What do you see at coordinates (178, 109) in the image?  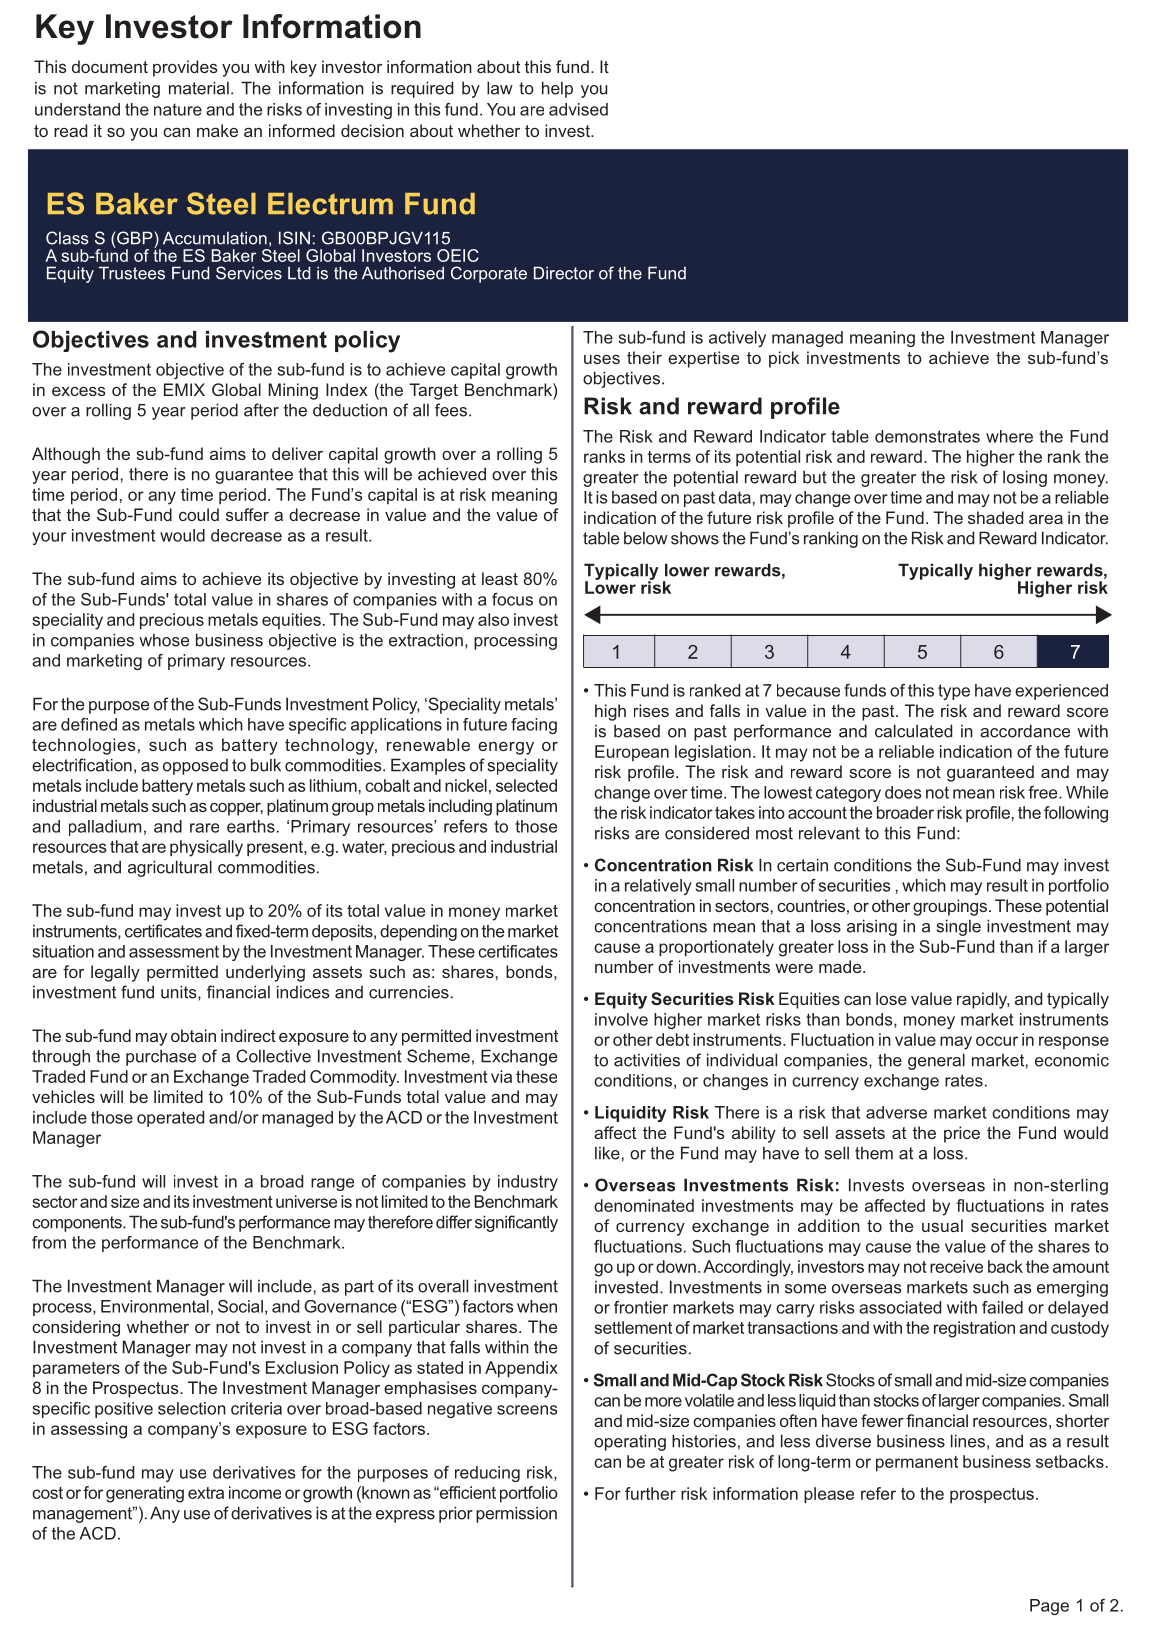 I see `nature` at bounding box center [178, 109].
